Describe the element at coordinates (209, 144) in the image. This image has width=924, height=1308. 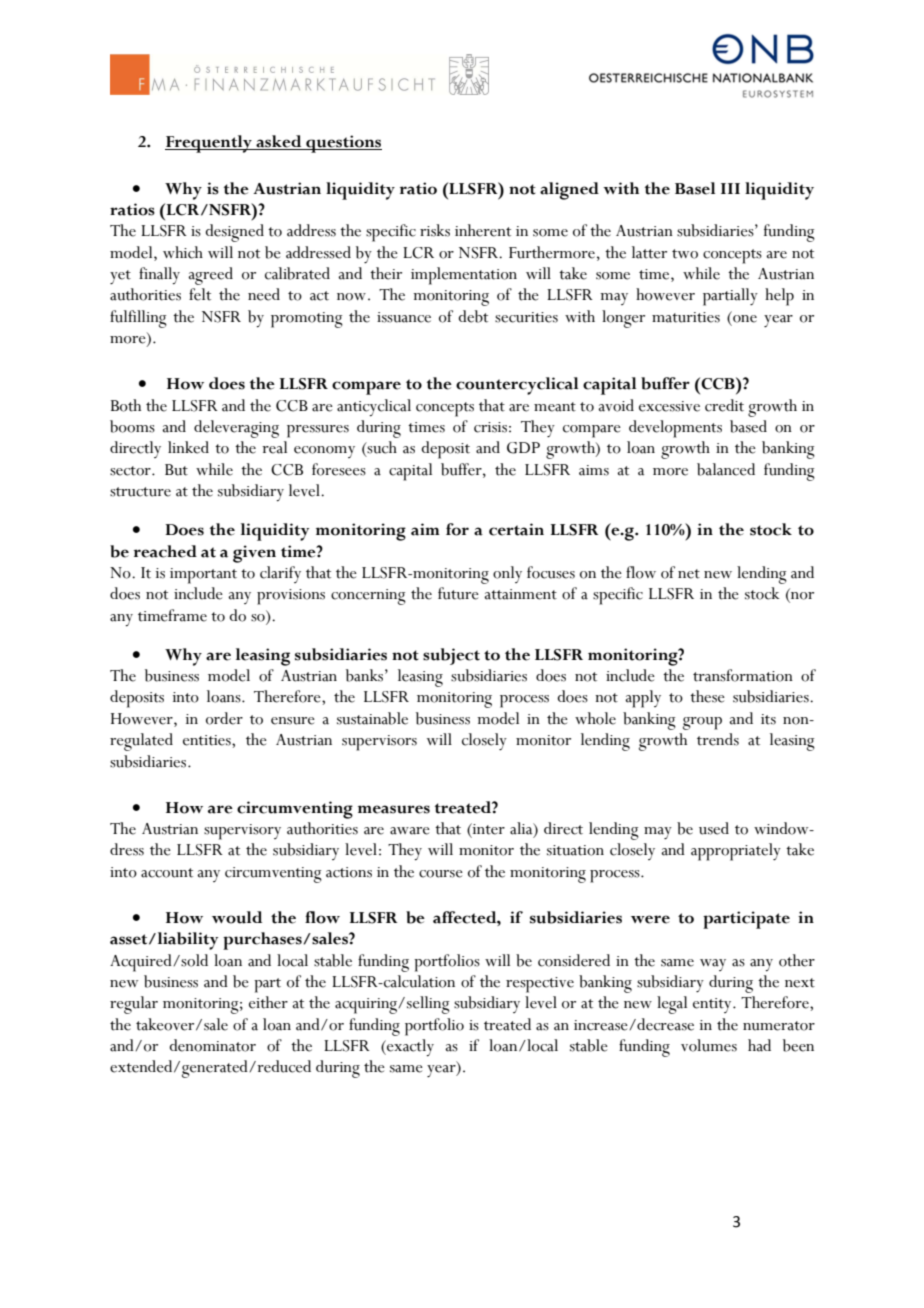
I see `Frequently` at that location.
